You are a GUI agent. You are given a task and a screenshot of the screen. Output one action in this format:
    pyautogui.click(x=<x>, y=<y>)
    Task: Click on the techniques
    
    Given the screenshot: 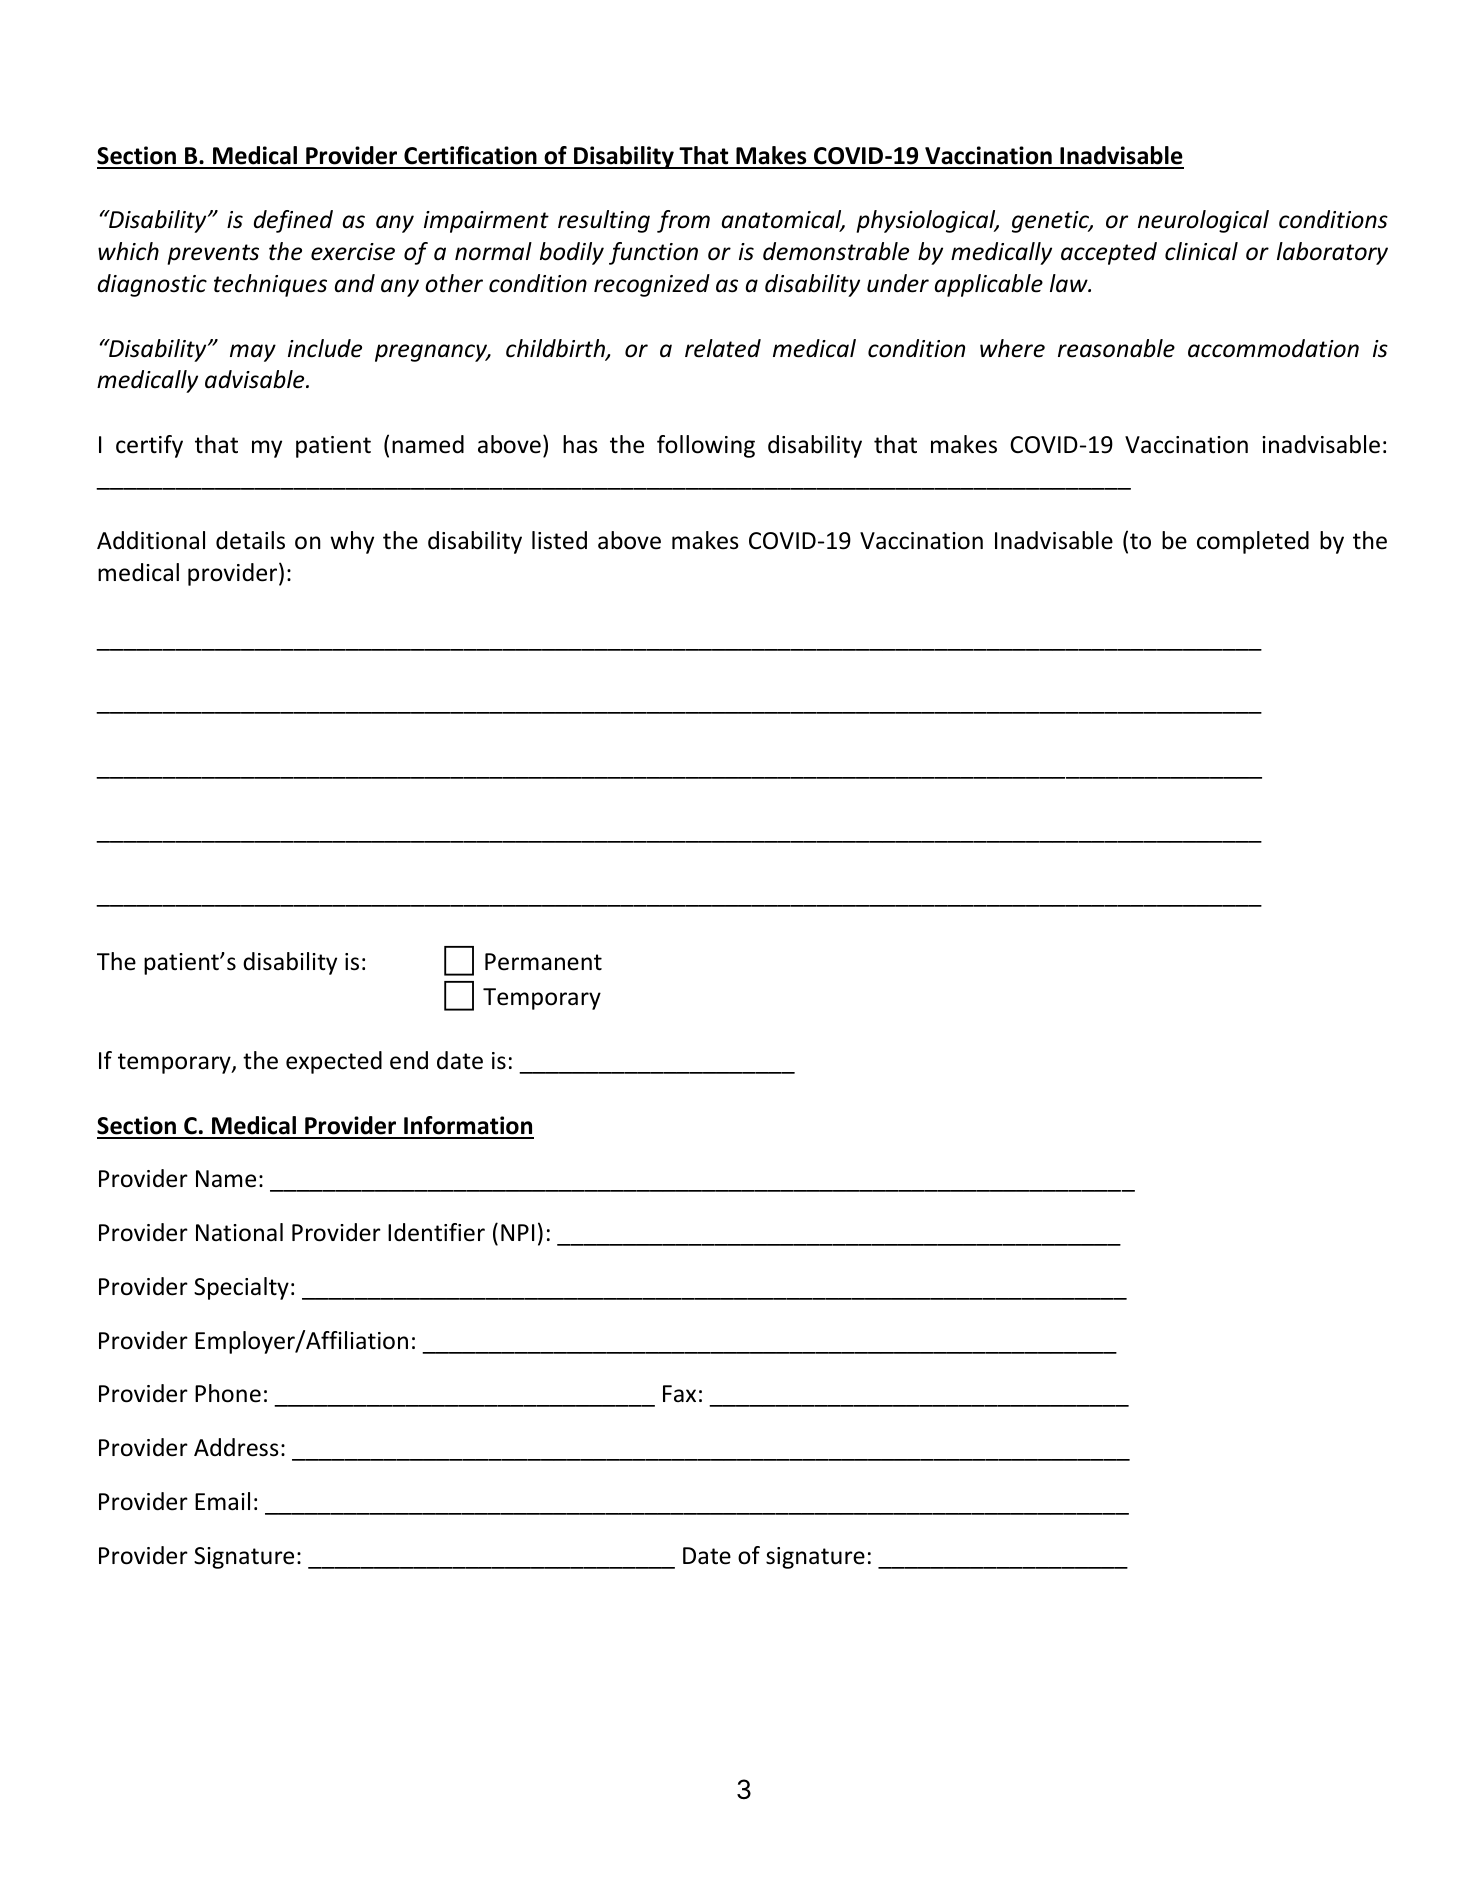 What is the action you would take?
    pyautogui.click(x=270, y=285)
